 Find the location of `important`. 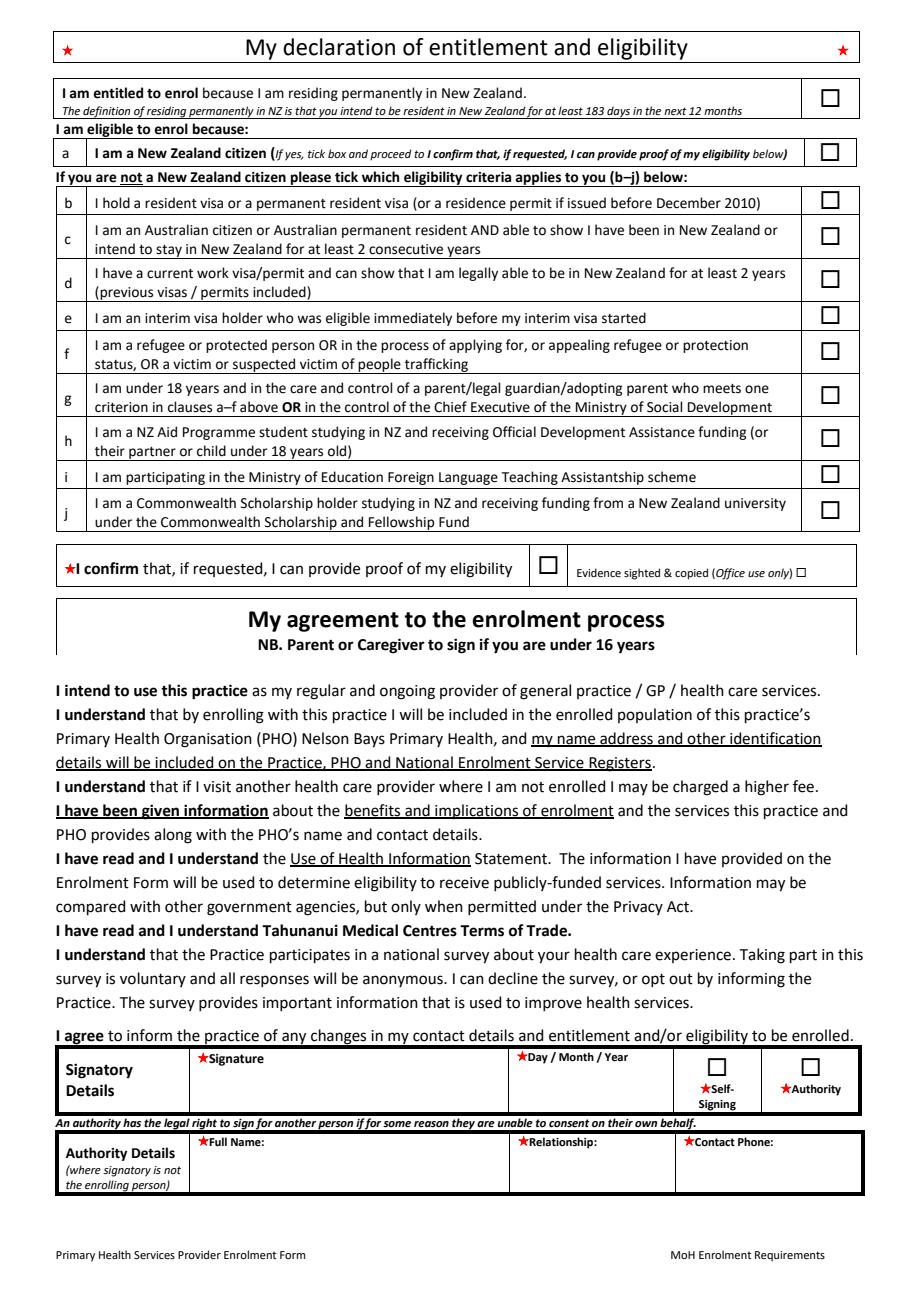

important is located at coordinates (297, 1004).
